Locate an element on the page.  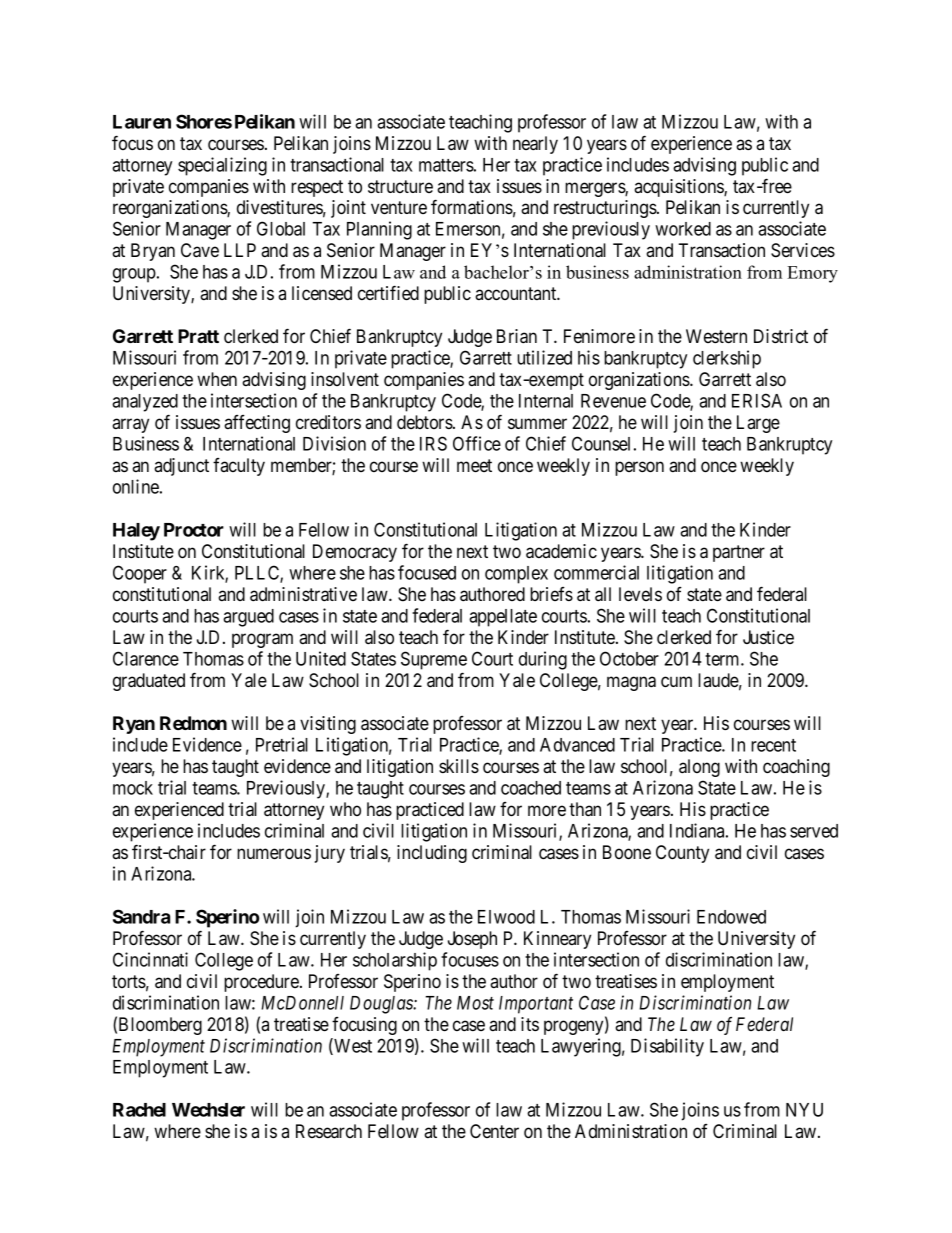
acquisitions is located at coordinates (679, 188).
